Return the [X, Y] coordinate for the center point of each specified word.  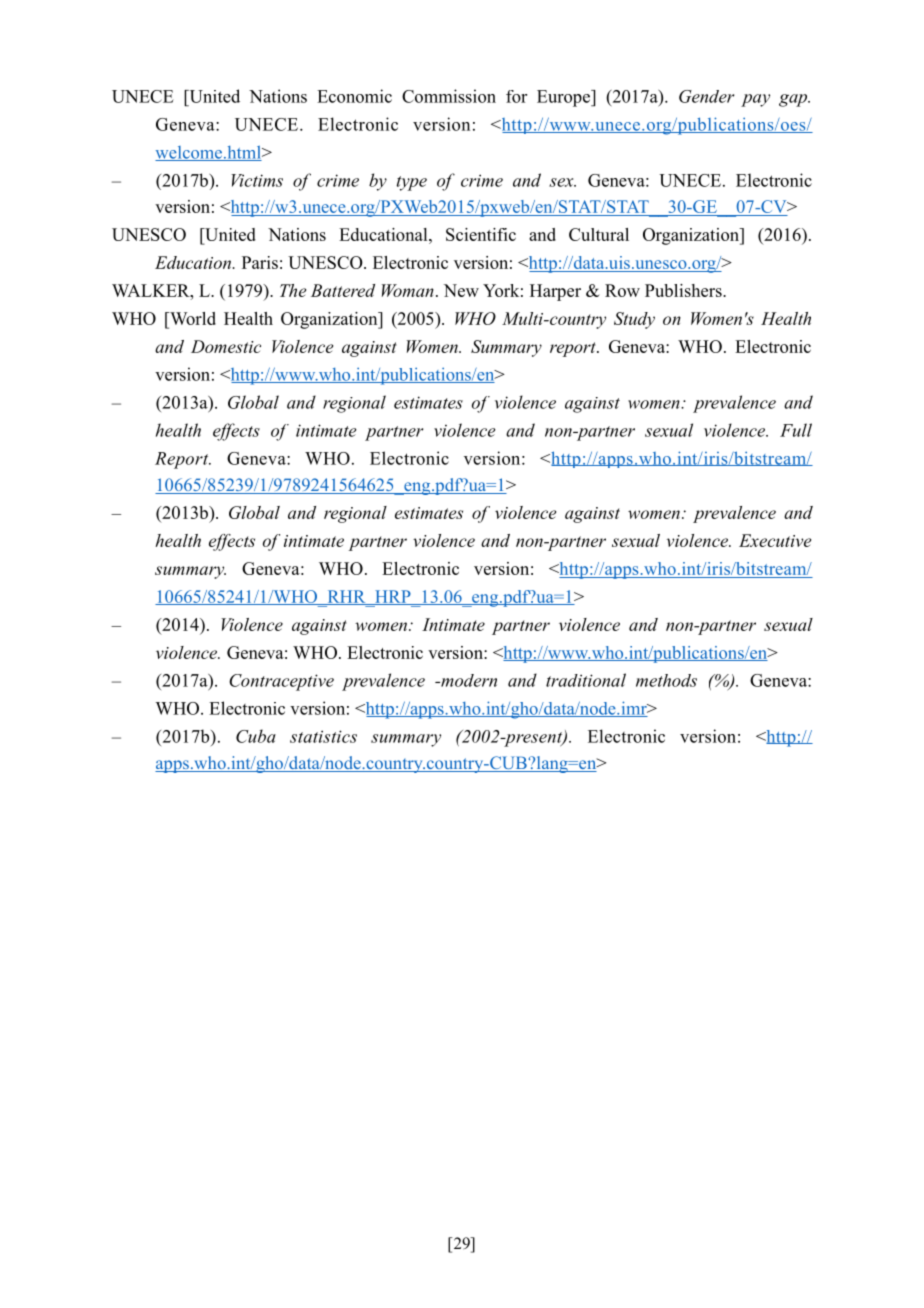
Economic [354, 96]
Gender [707, 96]
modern [468, 680]
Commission [449, 96]
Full [796, 430]
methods [666, 680]
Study [634, 320]
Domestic [226, 346]
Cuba [256, 736]
